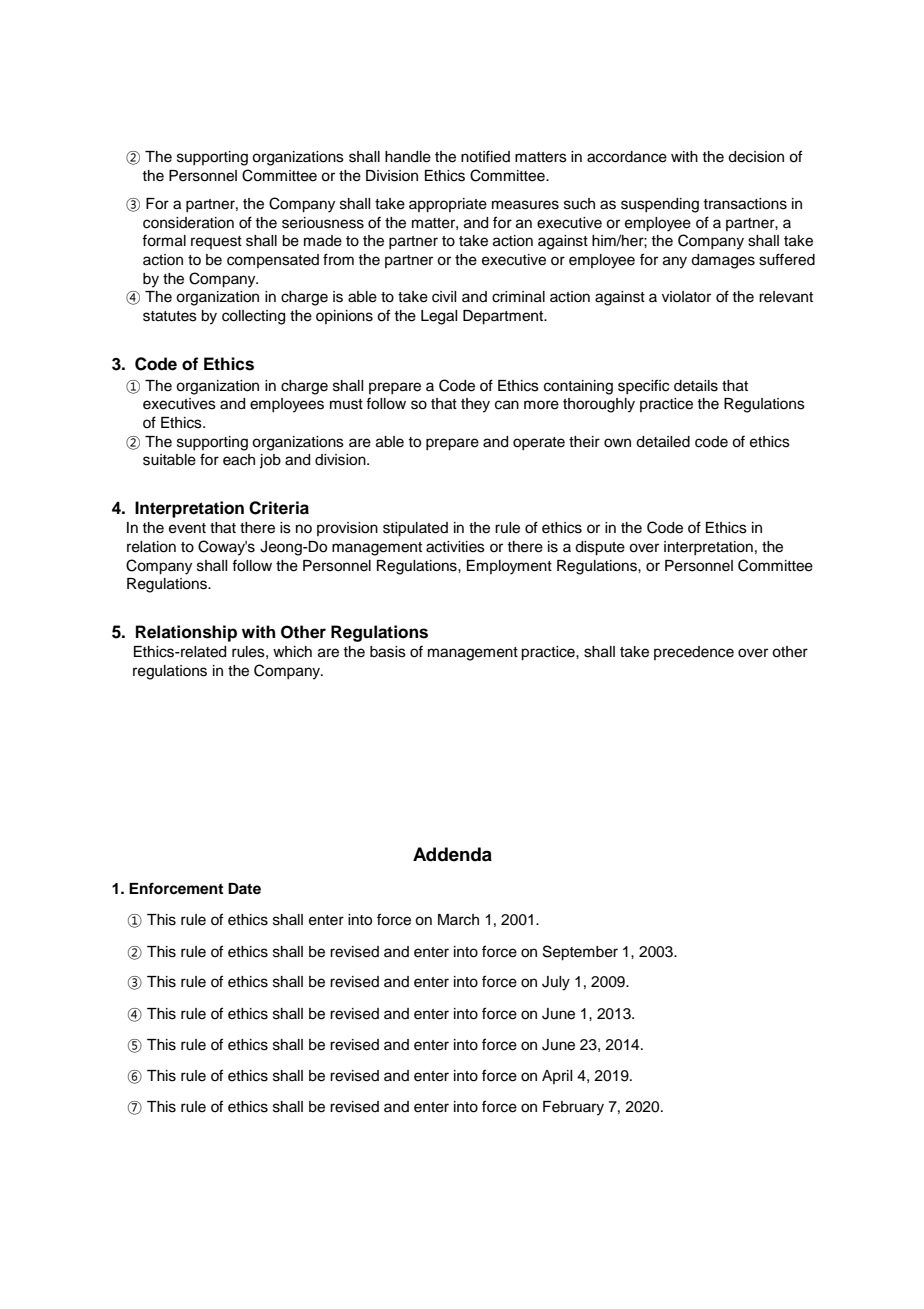 This image has width=924, height=1309. What do you see at coordinates (448, 205) in the image?
I see `appropriate` at bounding box center [448, 205].
